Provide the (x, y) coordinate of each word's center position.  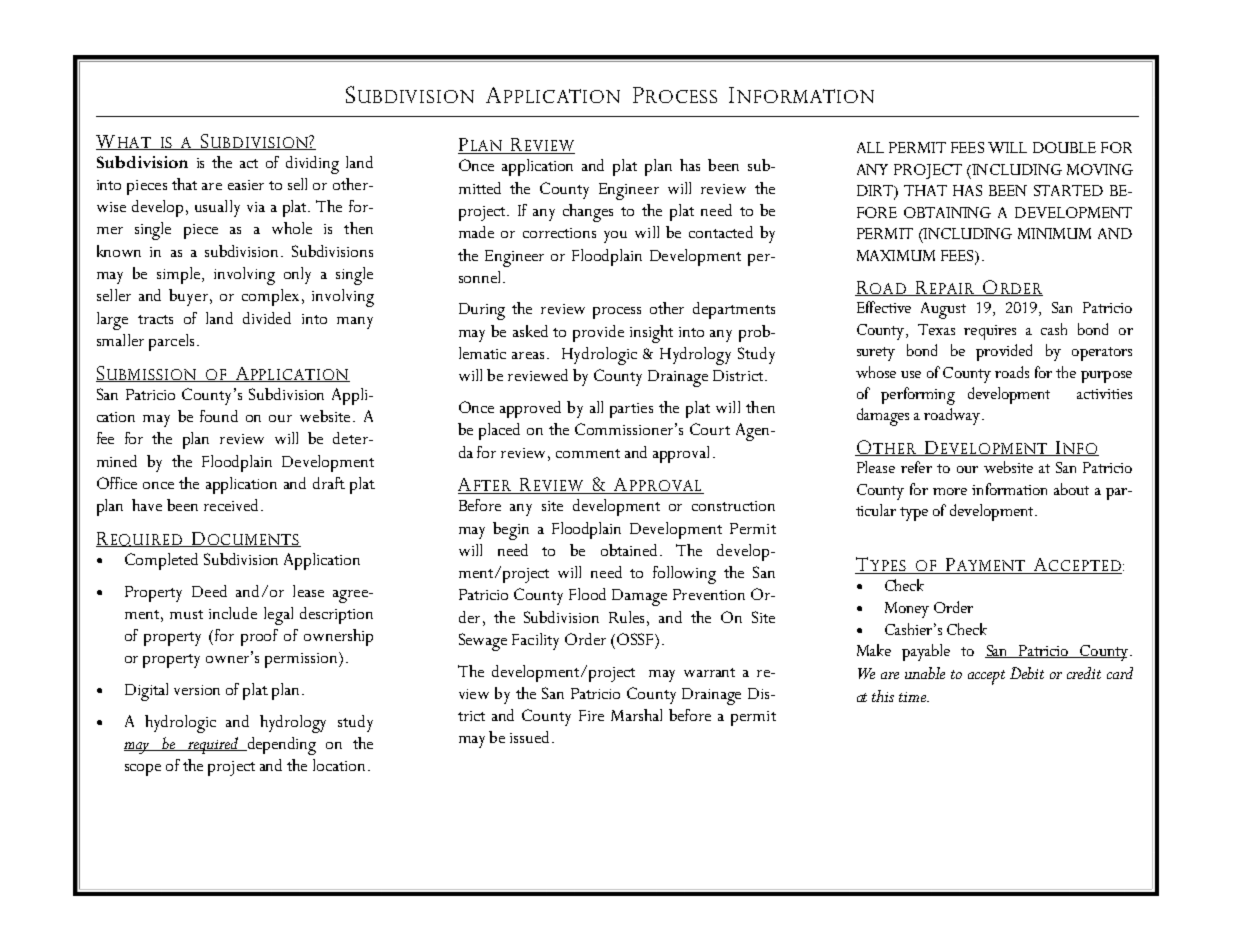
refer (916, 467)
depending (280, 746)
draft (329, 483)
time (913, 697)
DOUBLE (1064, 147)
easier (246, 185)
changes (588, 213)
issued (531, 737)
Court (710, 429)
